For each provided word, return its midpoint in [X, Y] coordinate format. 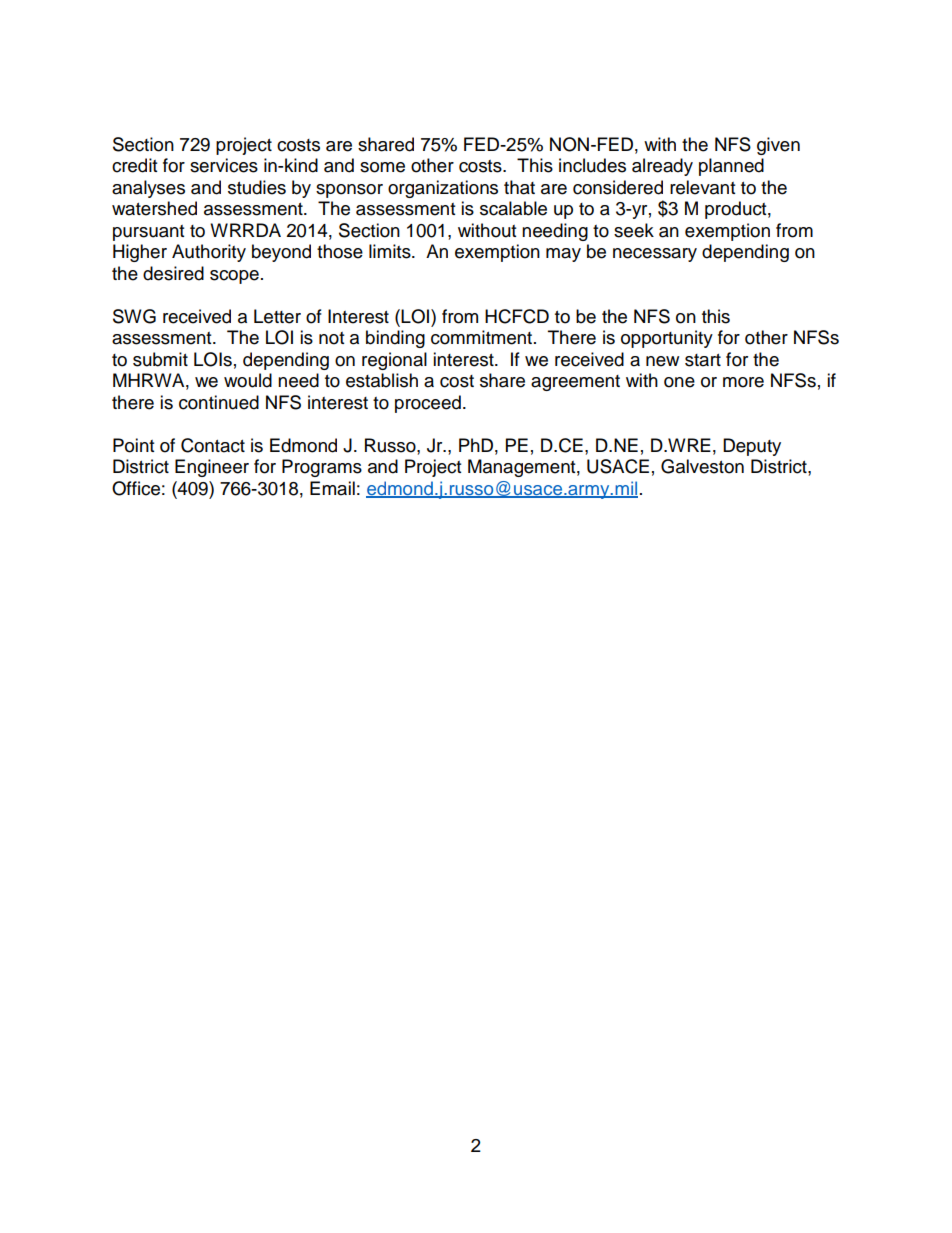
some [382, 167]
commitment [481, 337]
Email [332, 488]
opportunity [667, 339]
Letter [277, 316]
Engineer [212, 468]
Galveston [702, 466]
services [224, 165]
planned [731, 167]
